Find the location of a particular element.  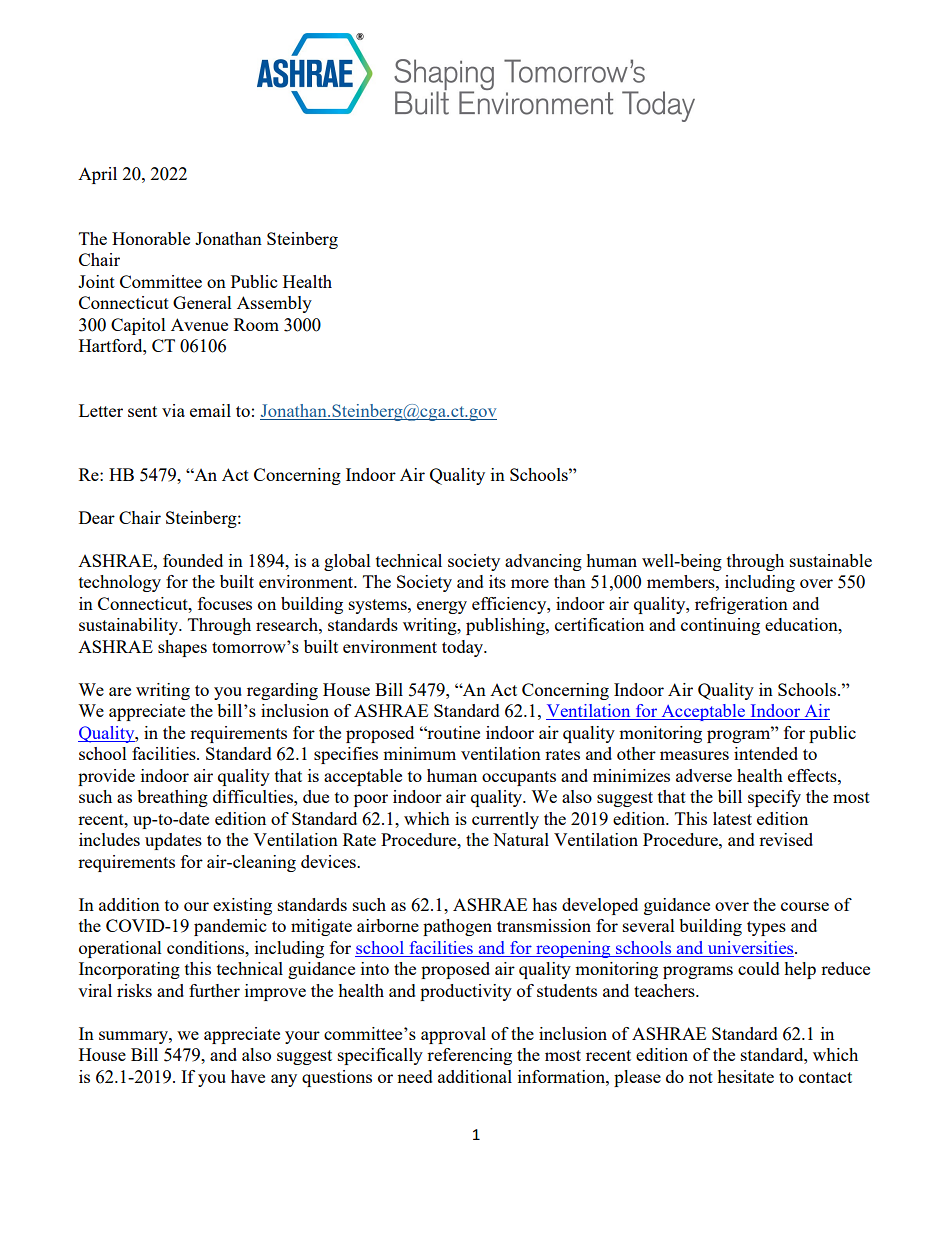

referencing is located at coordinates (469, 1056).
